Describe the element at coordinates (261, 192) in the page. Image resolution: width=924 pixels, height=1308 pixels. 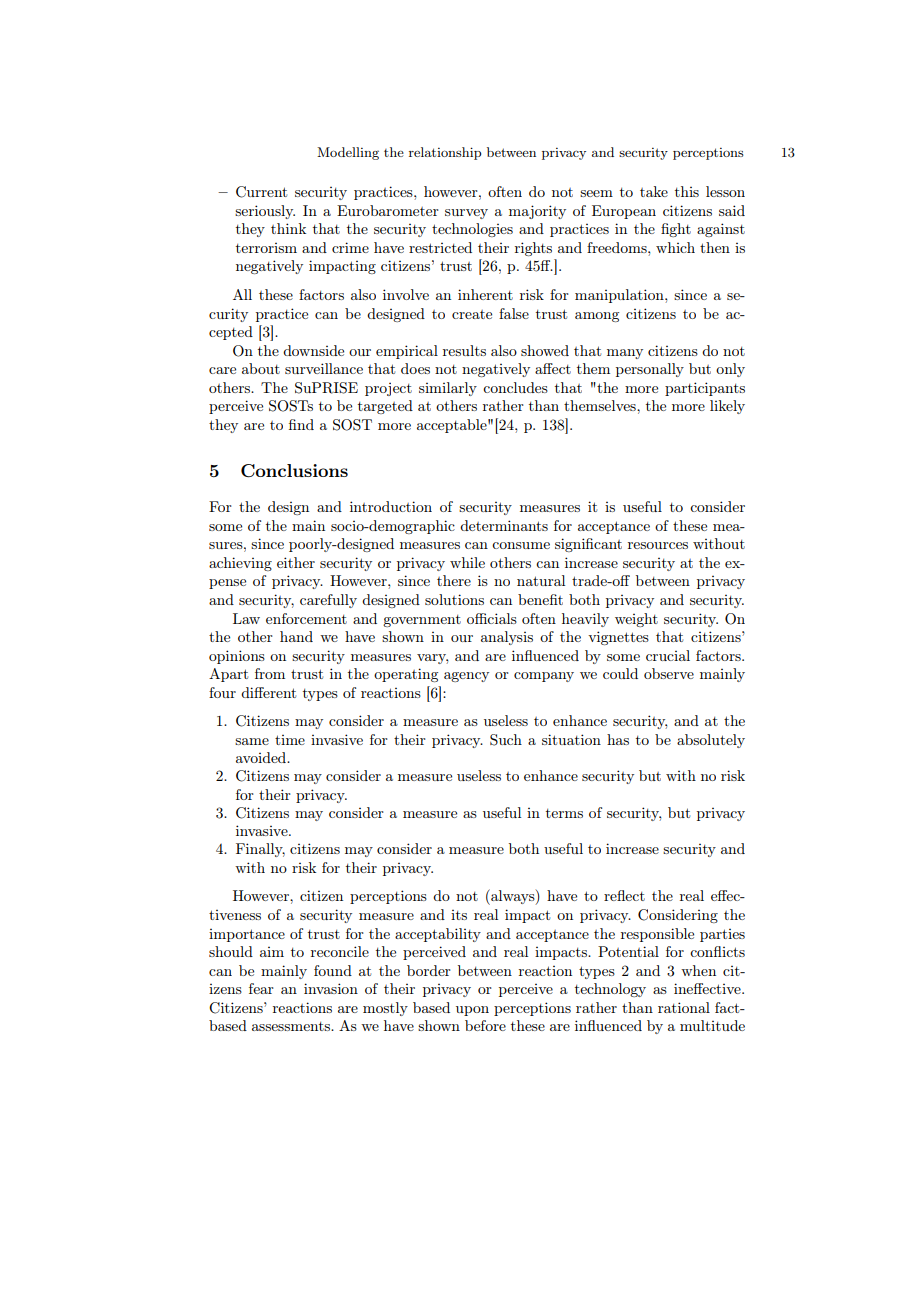
I see `Current` at that location.
